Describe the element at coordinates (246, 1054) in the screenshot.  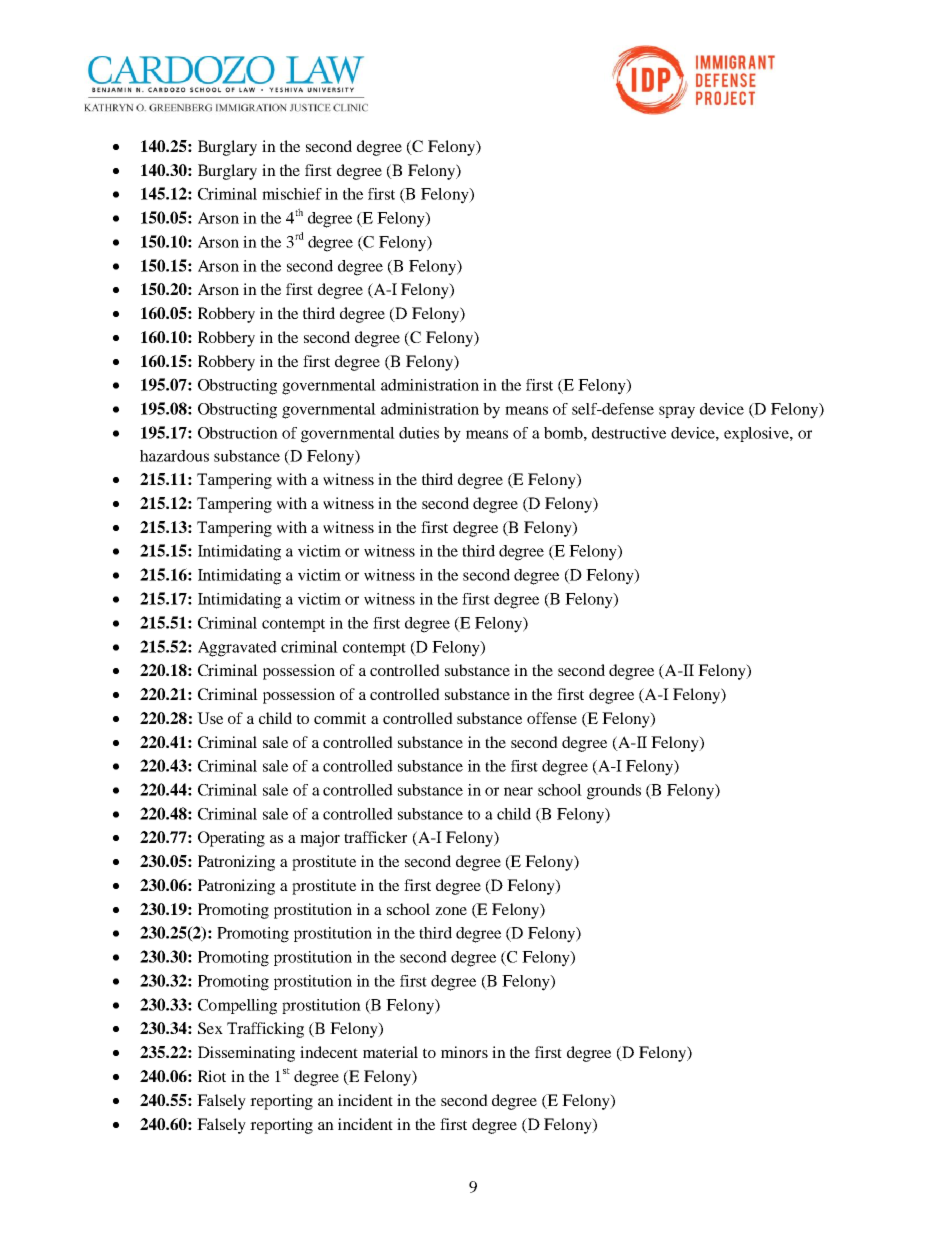
I see `Disseminating` at that location.
